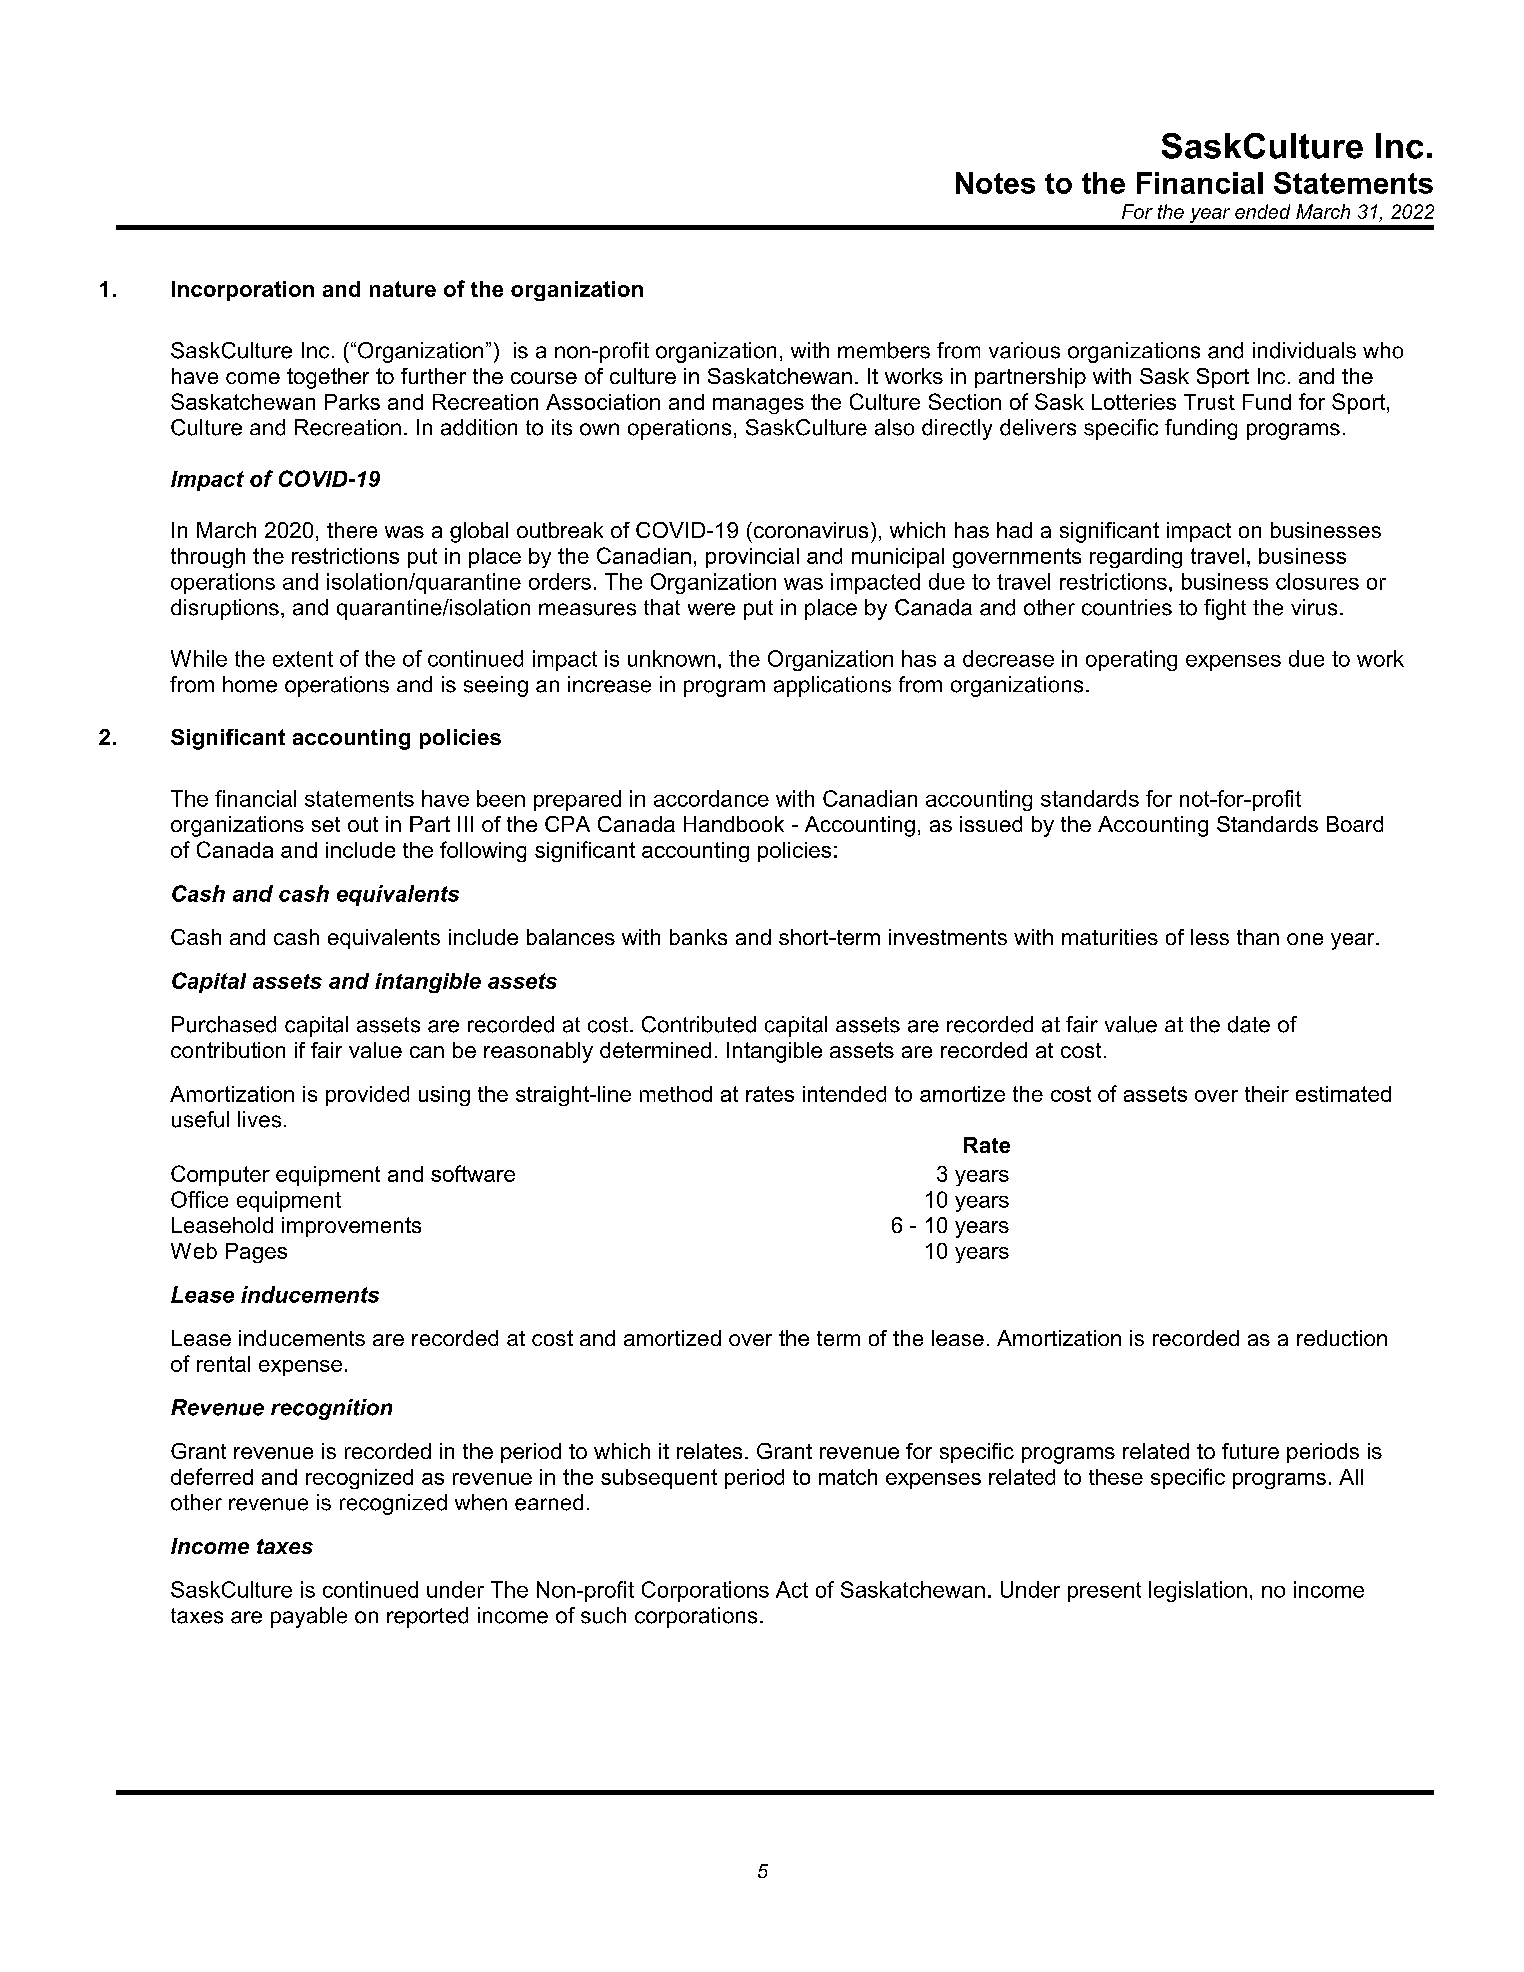  I want to click on than, so click(1258, 937).
